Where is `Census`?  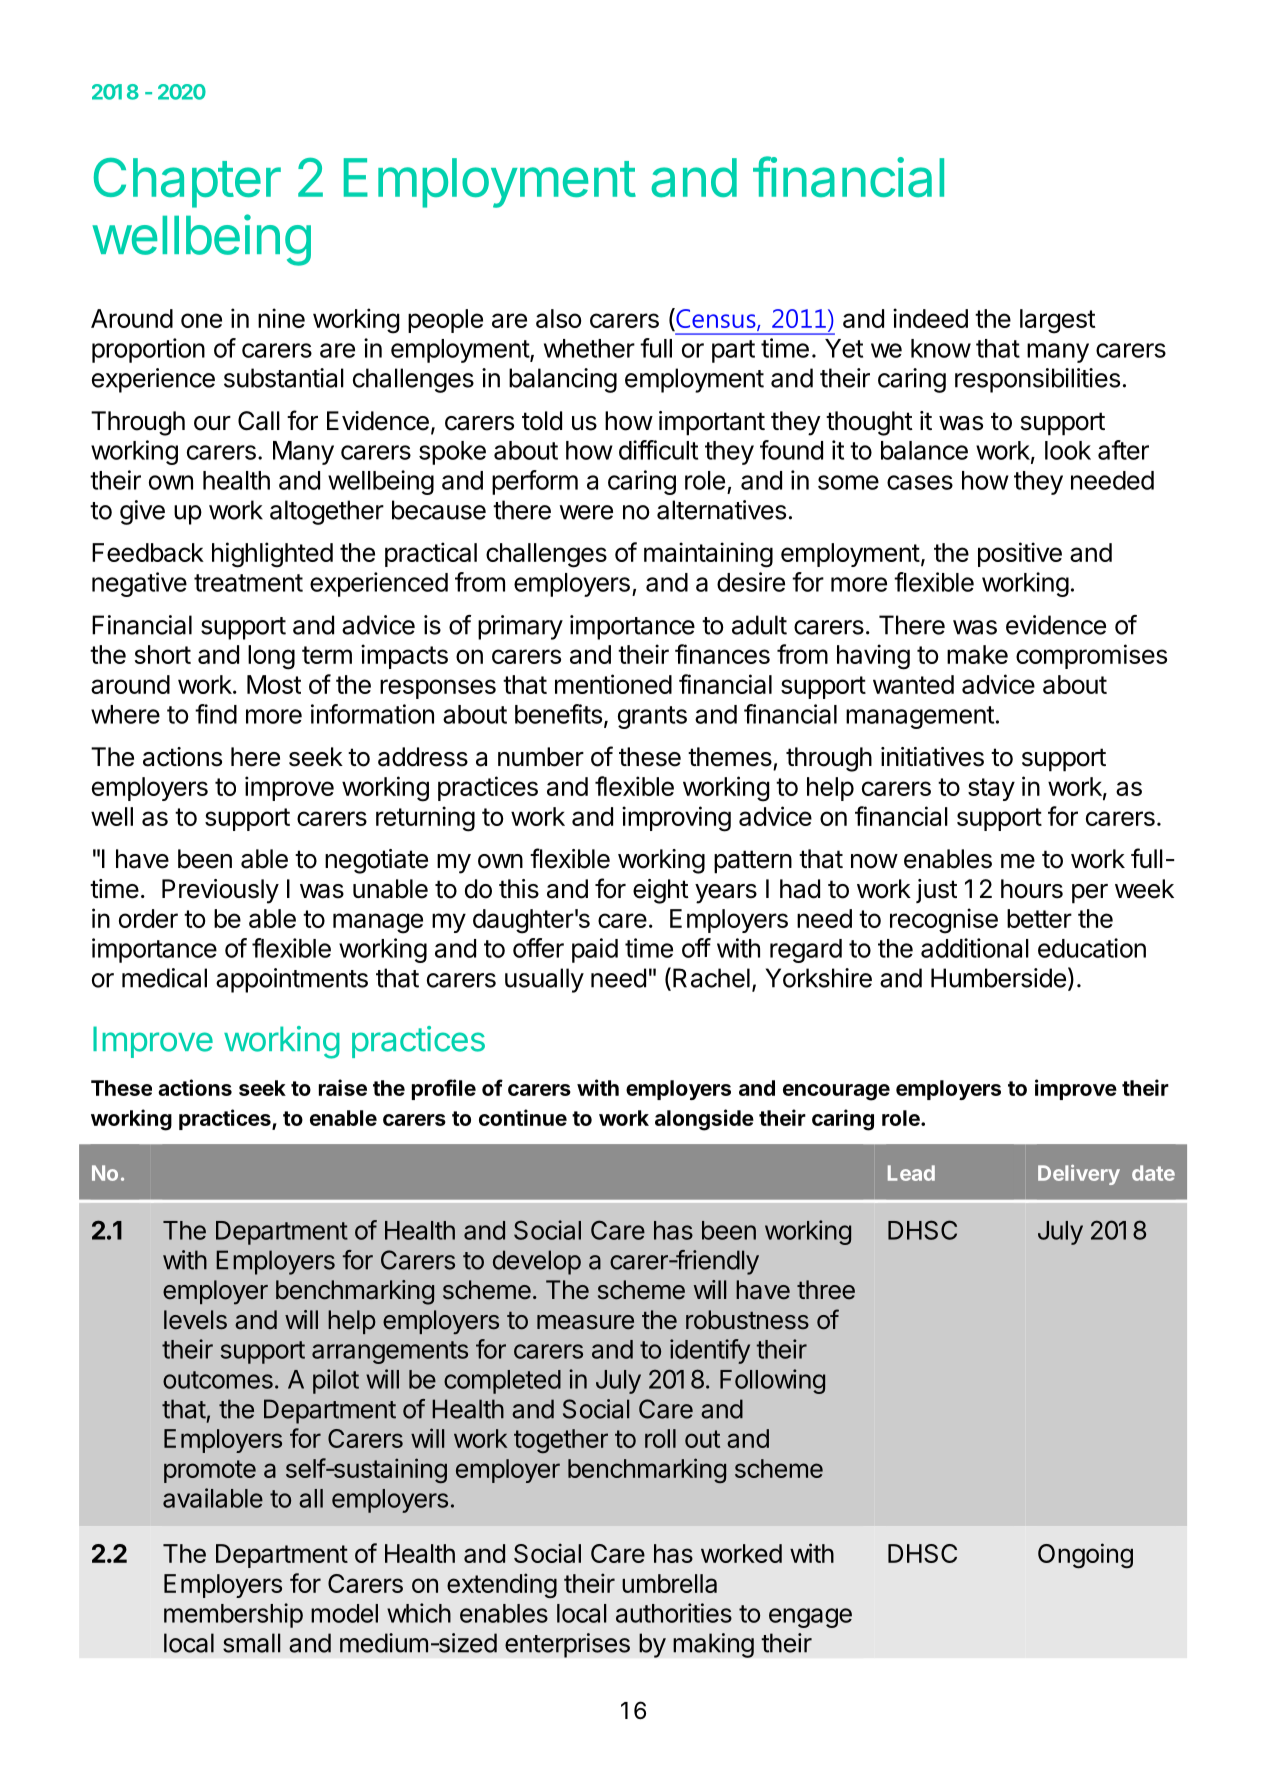
Census is located at coordinates (716, 319).
